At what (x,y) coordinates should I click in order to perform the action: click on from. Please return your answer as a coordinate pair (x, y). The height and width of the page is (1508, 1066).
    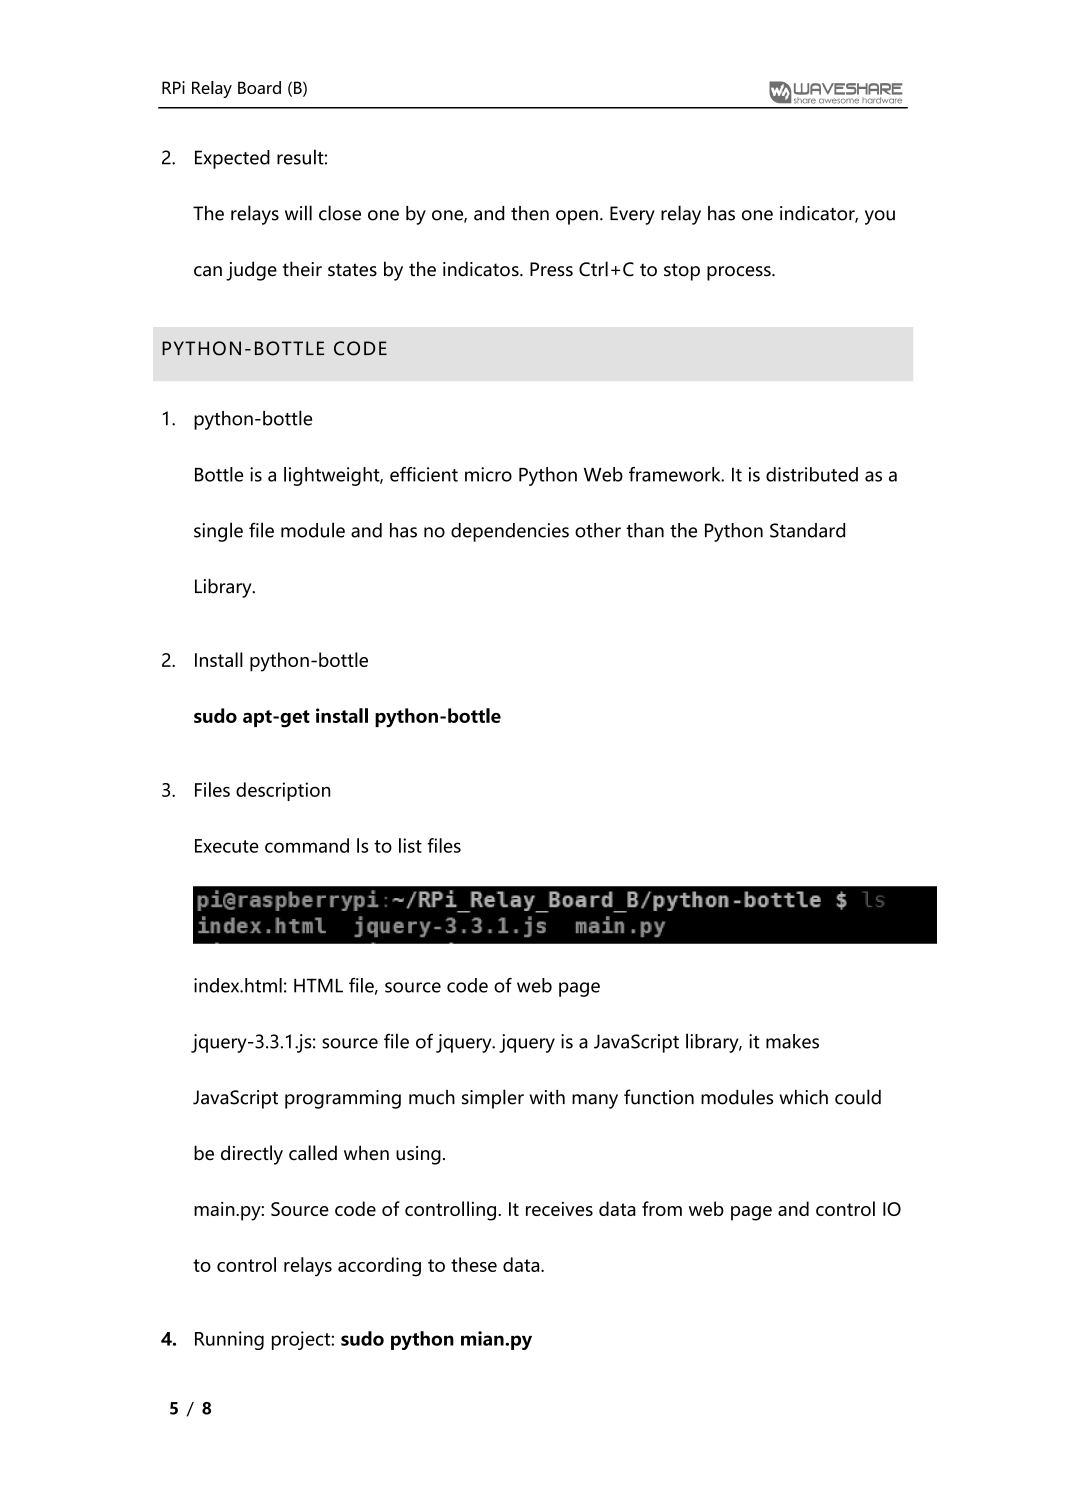
    Looking at the image, I should click on (662, 1208).
